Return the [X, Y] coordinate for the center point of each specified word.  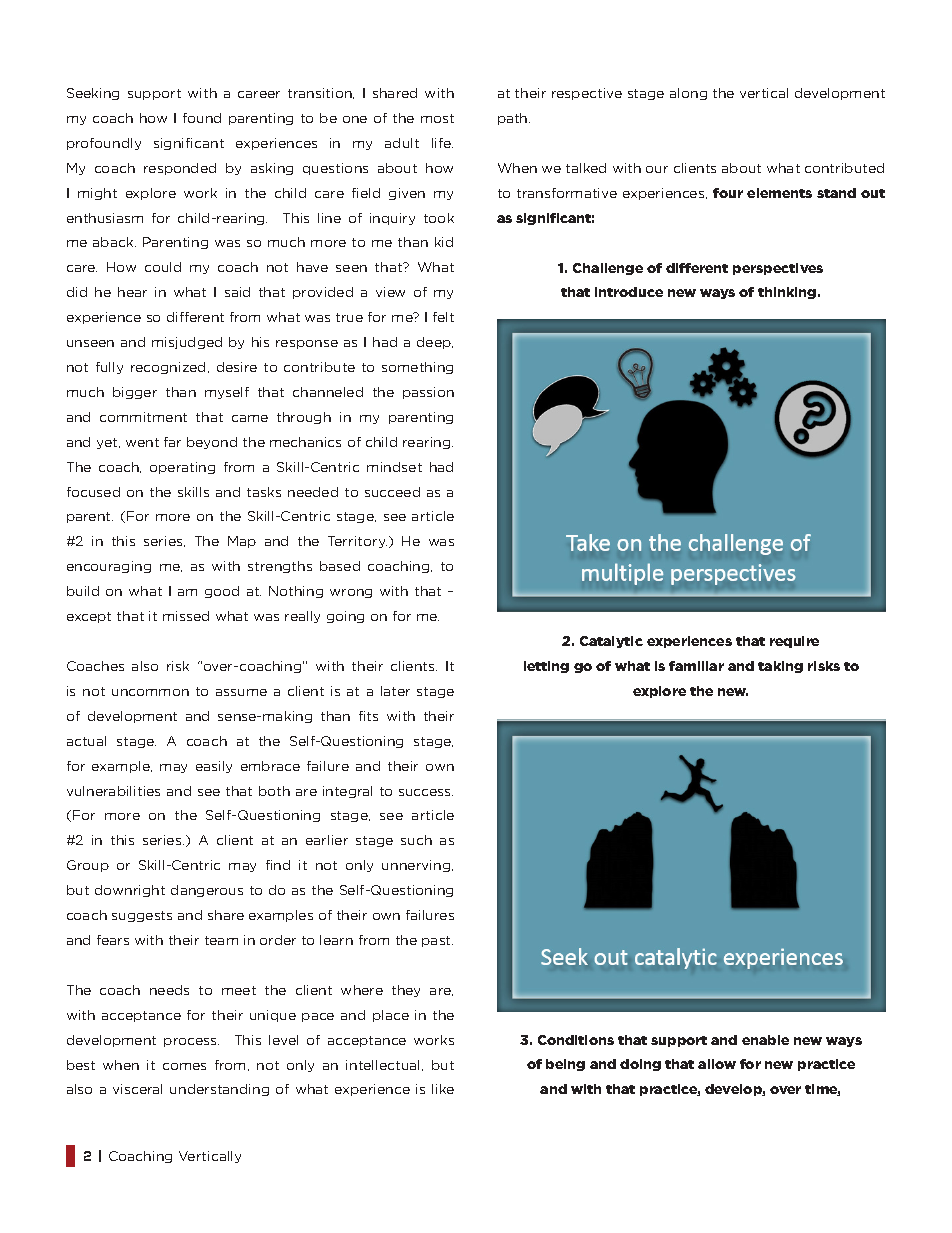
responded [180, 169]
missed [186, 616]
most [437, 118]
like [443, 1089]
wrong [351, 593]
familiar [696, 666]
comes [184, 1066]
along [688, 94]
